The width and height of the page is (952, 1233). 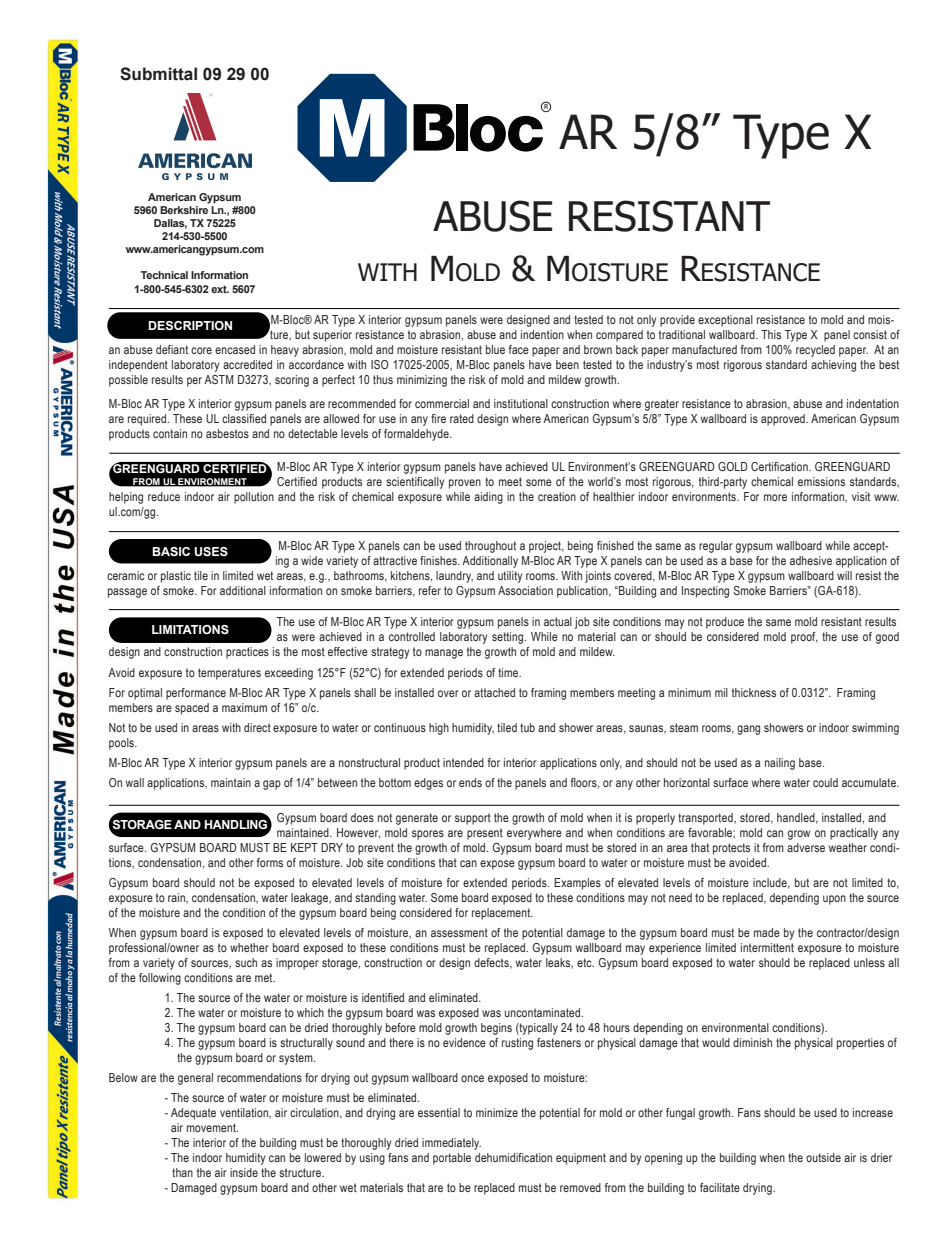 What do you see at coordinates (780, 466) in the page?
I see `Certification` at bounding box center [780, 466].
